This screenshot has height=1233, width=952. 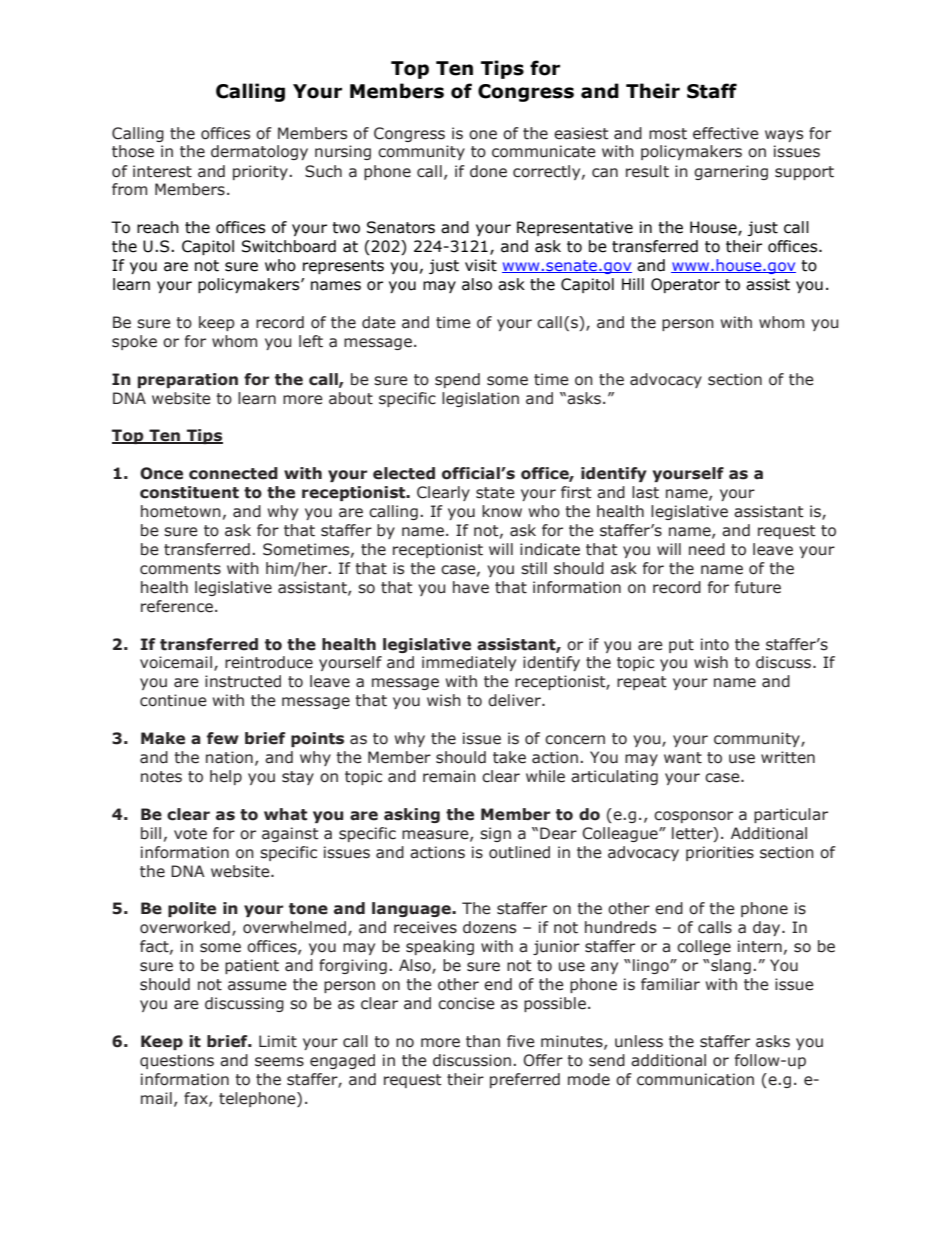 What do you see at coordinates (483, 1041) in the screenshot?
I see `than` at bounding box center [483, 1041].
